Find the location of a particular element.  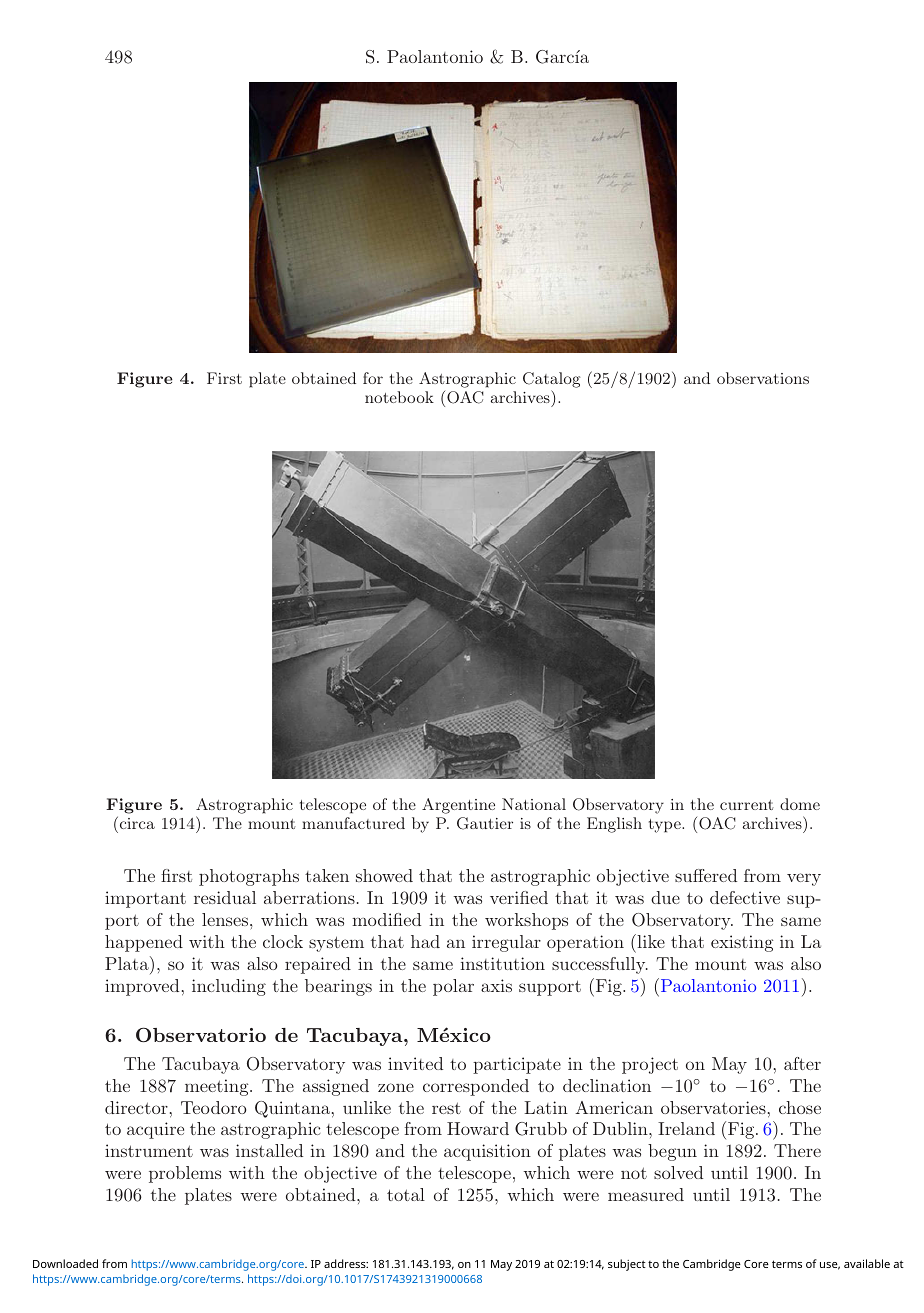

total is located at coordinates (406, 1194).
